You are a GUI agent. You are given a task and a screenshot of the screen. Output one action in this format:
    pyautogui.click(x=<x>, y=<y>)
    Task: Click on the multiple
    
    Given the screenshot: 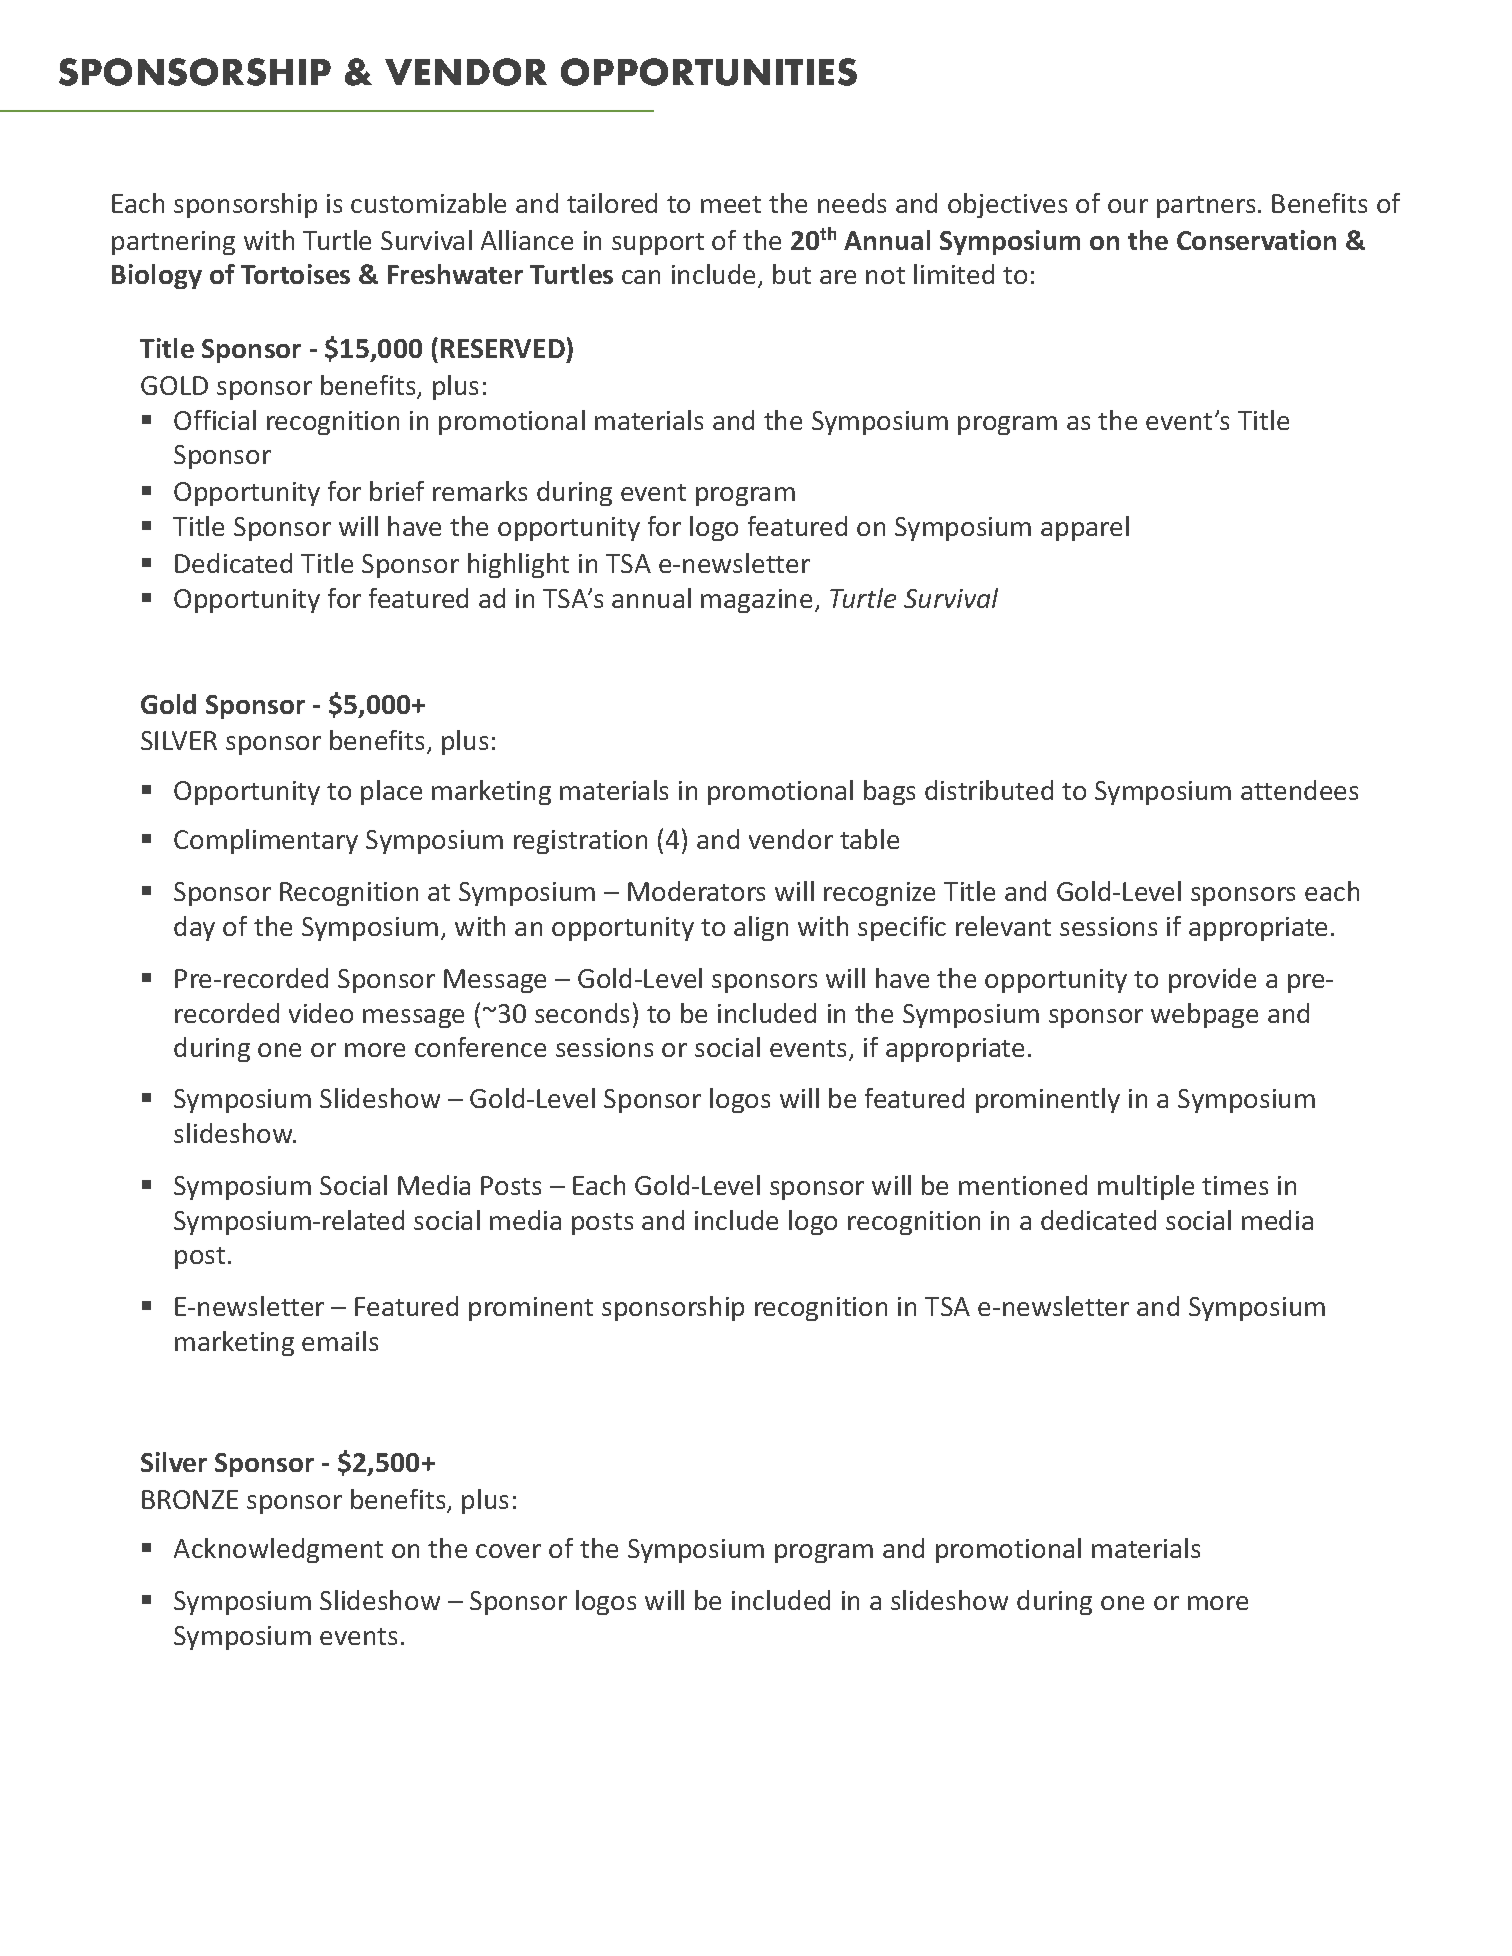 What is the action you would take?
    pyautogui.click(x=1146, y=1187)
